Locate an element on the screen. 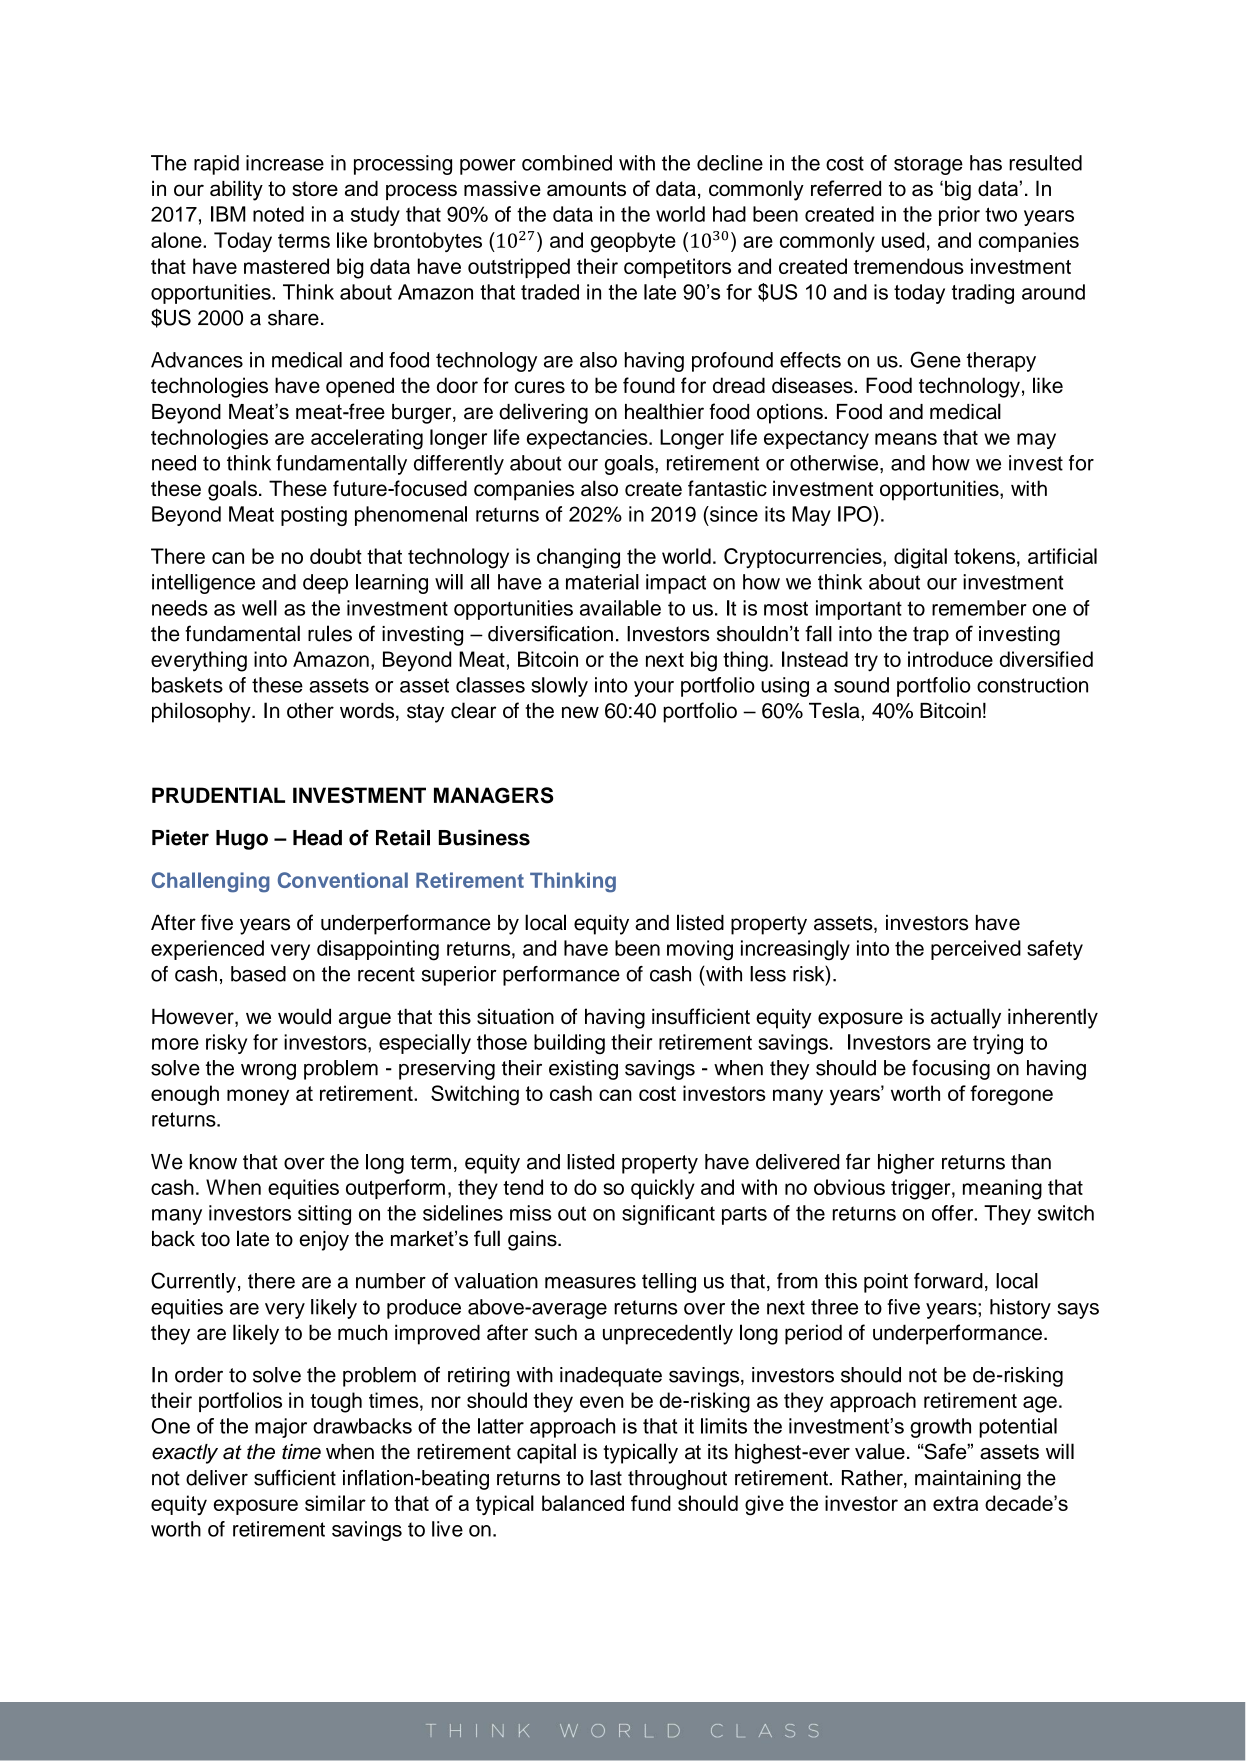  prior is located at coordinates (959, 216).
